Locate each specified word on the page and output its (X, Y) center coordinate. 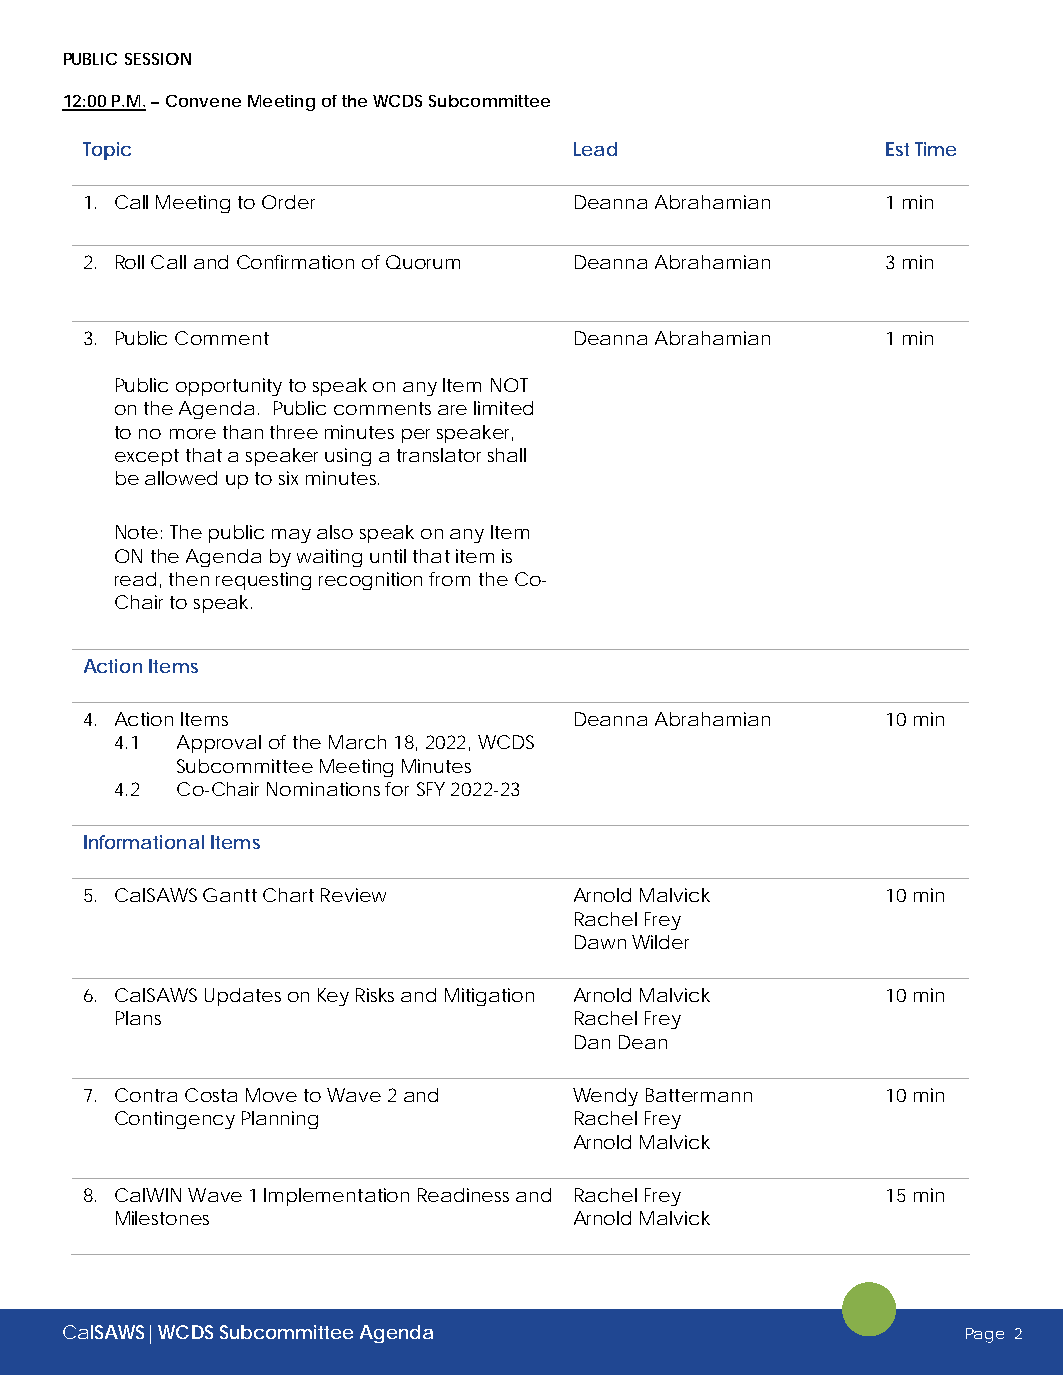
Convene (203, 101)
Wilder (660, 942)
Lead (595, 149)
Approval (219, 744)
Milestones (162, 1218)
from (449, 579)
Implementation (336, 1197)
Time (935, 149)
